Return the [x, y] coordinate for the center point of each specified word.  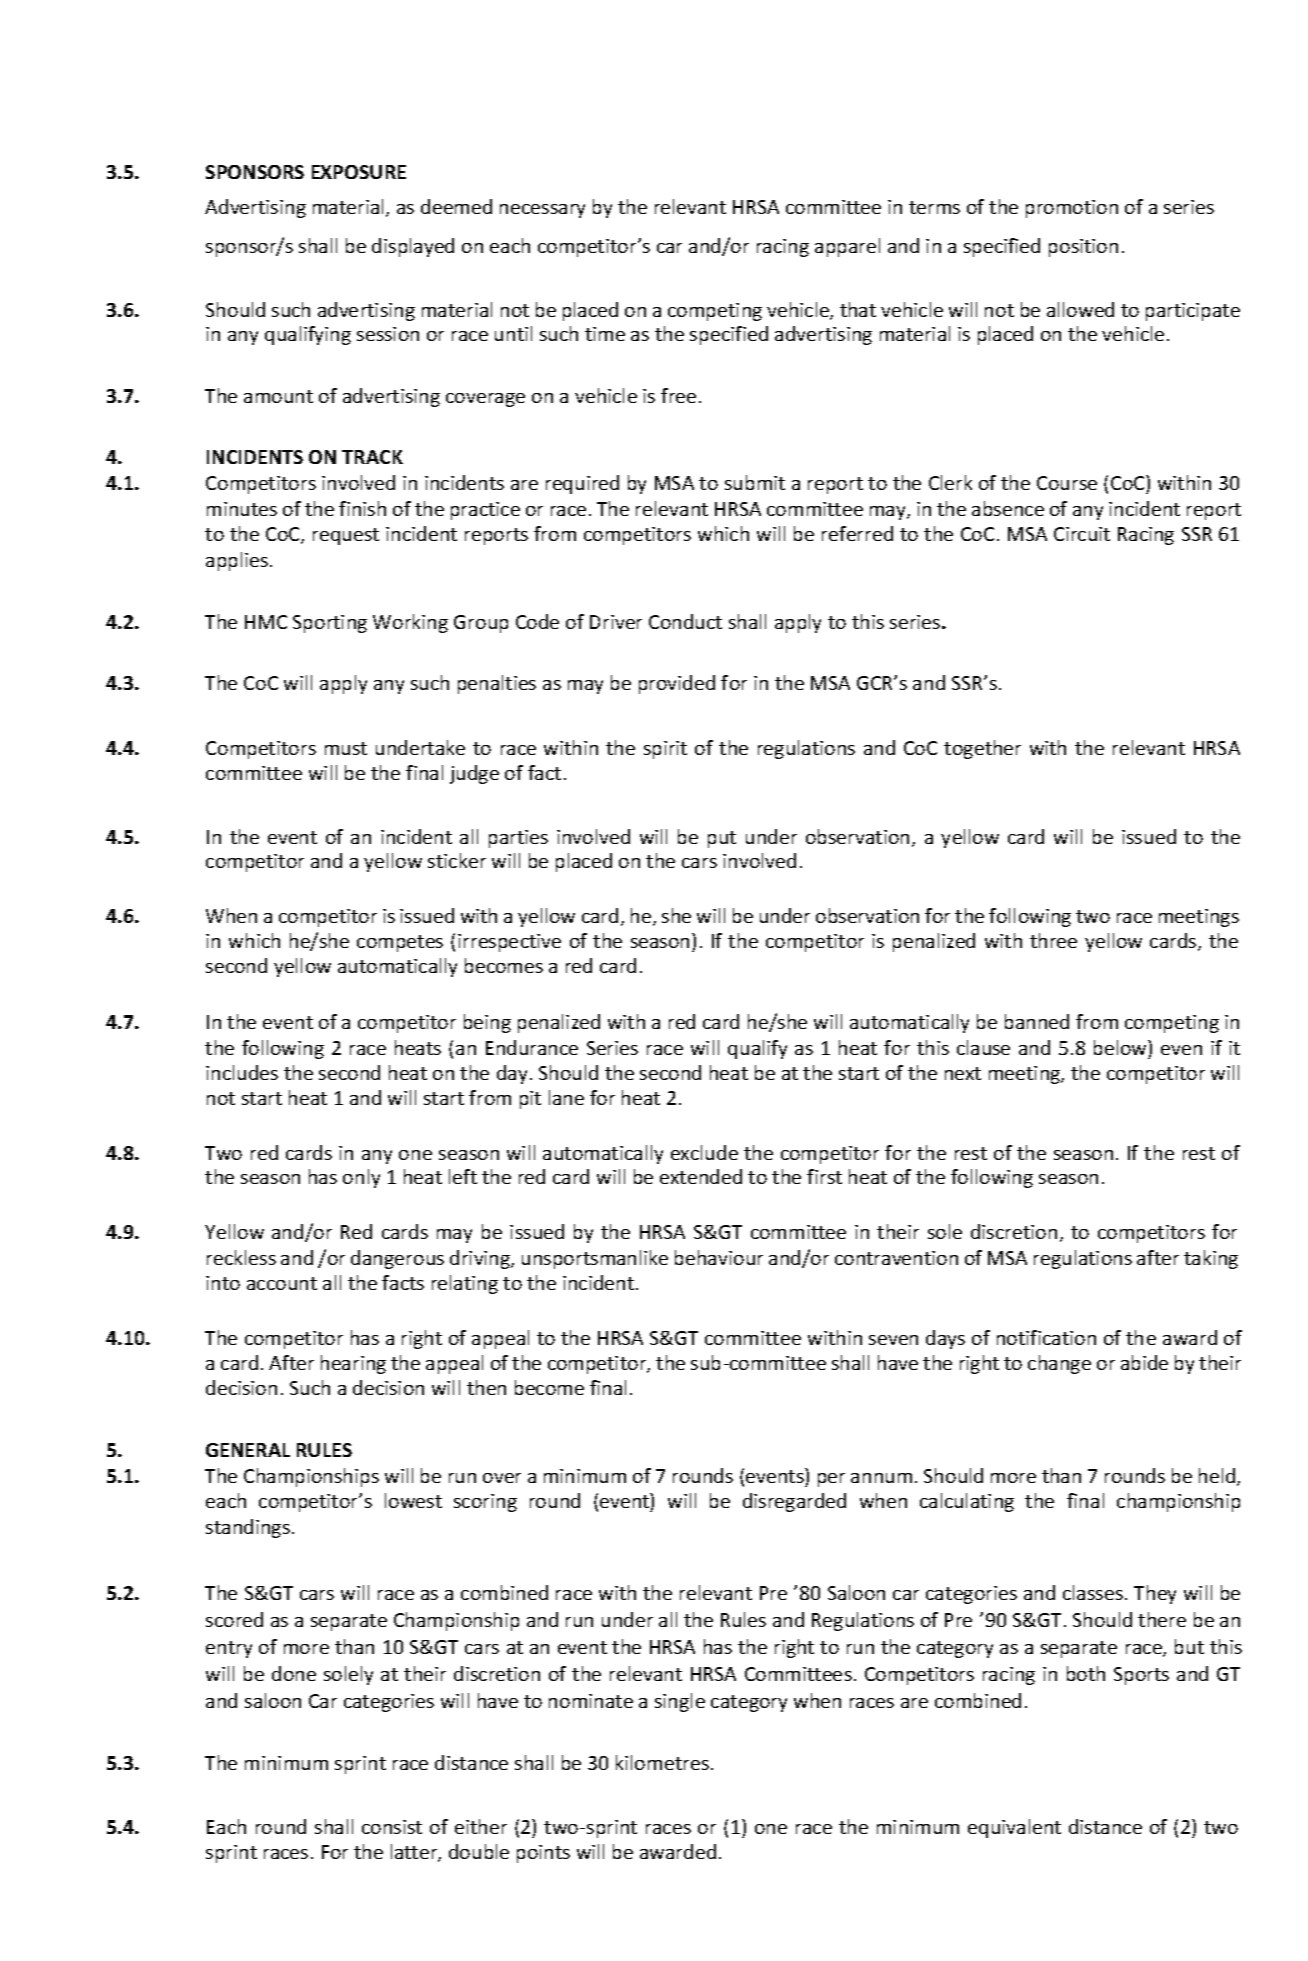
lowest [413, 1500]
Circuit [1082, 534]
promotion [1072, 209]
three [1053, 940]
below [1121, 1047]
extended [701, 1176]
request [346, 536]
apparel [847, 247]
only [361, 1178]
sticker [457, 860]
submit [755, 482]
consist [392, 1827]
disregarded [794, 1502]
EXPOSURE [359, 172]
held [1218, 1477]
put [722, 839]
